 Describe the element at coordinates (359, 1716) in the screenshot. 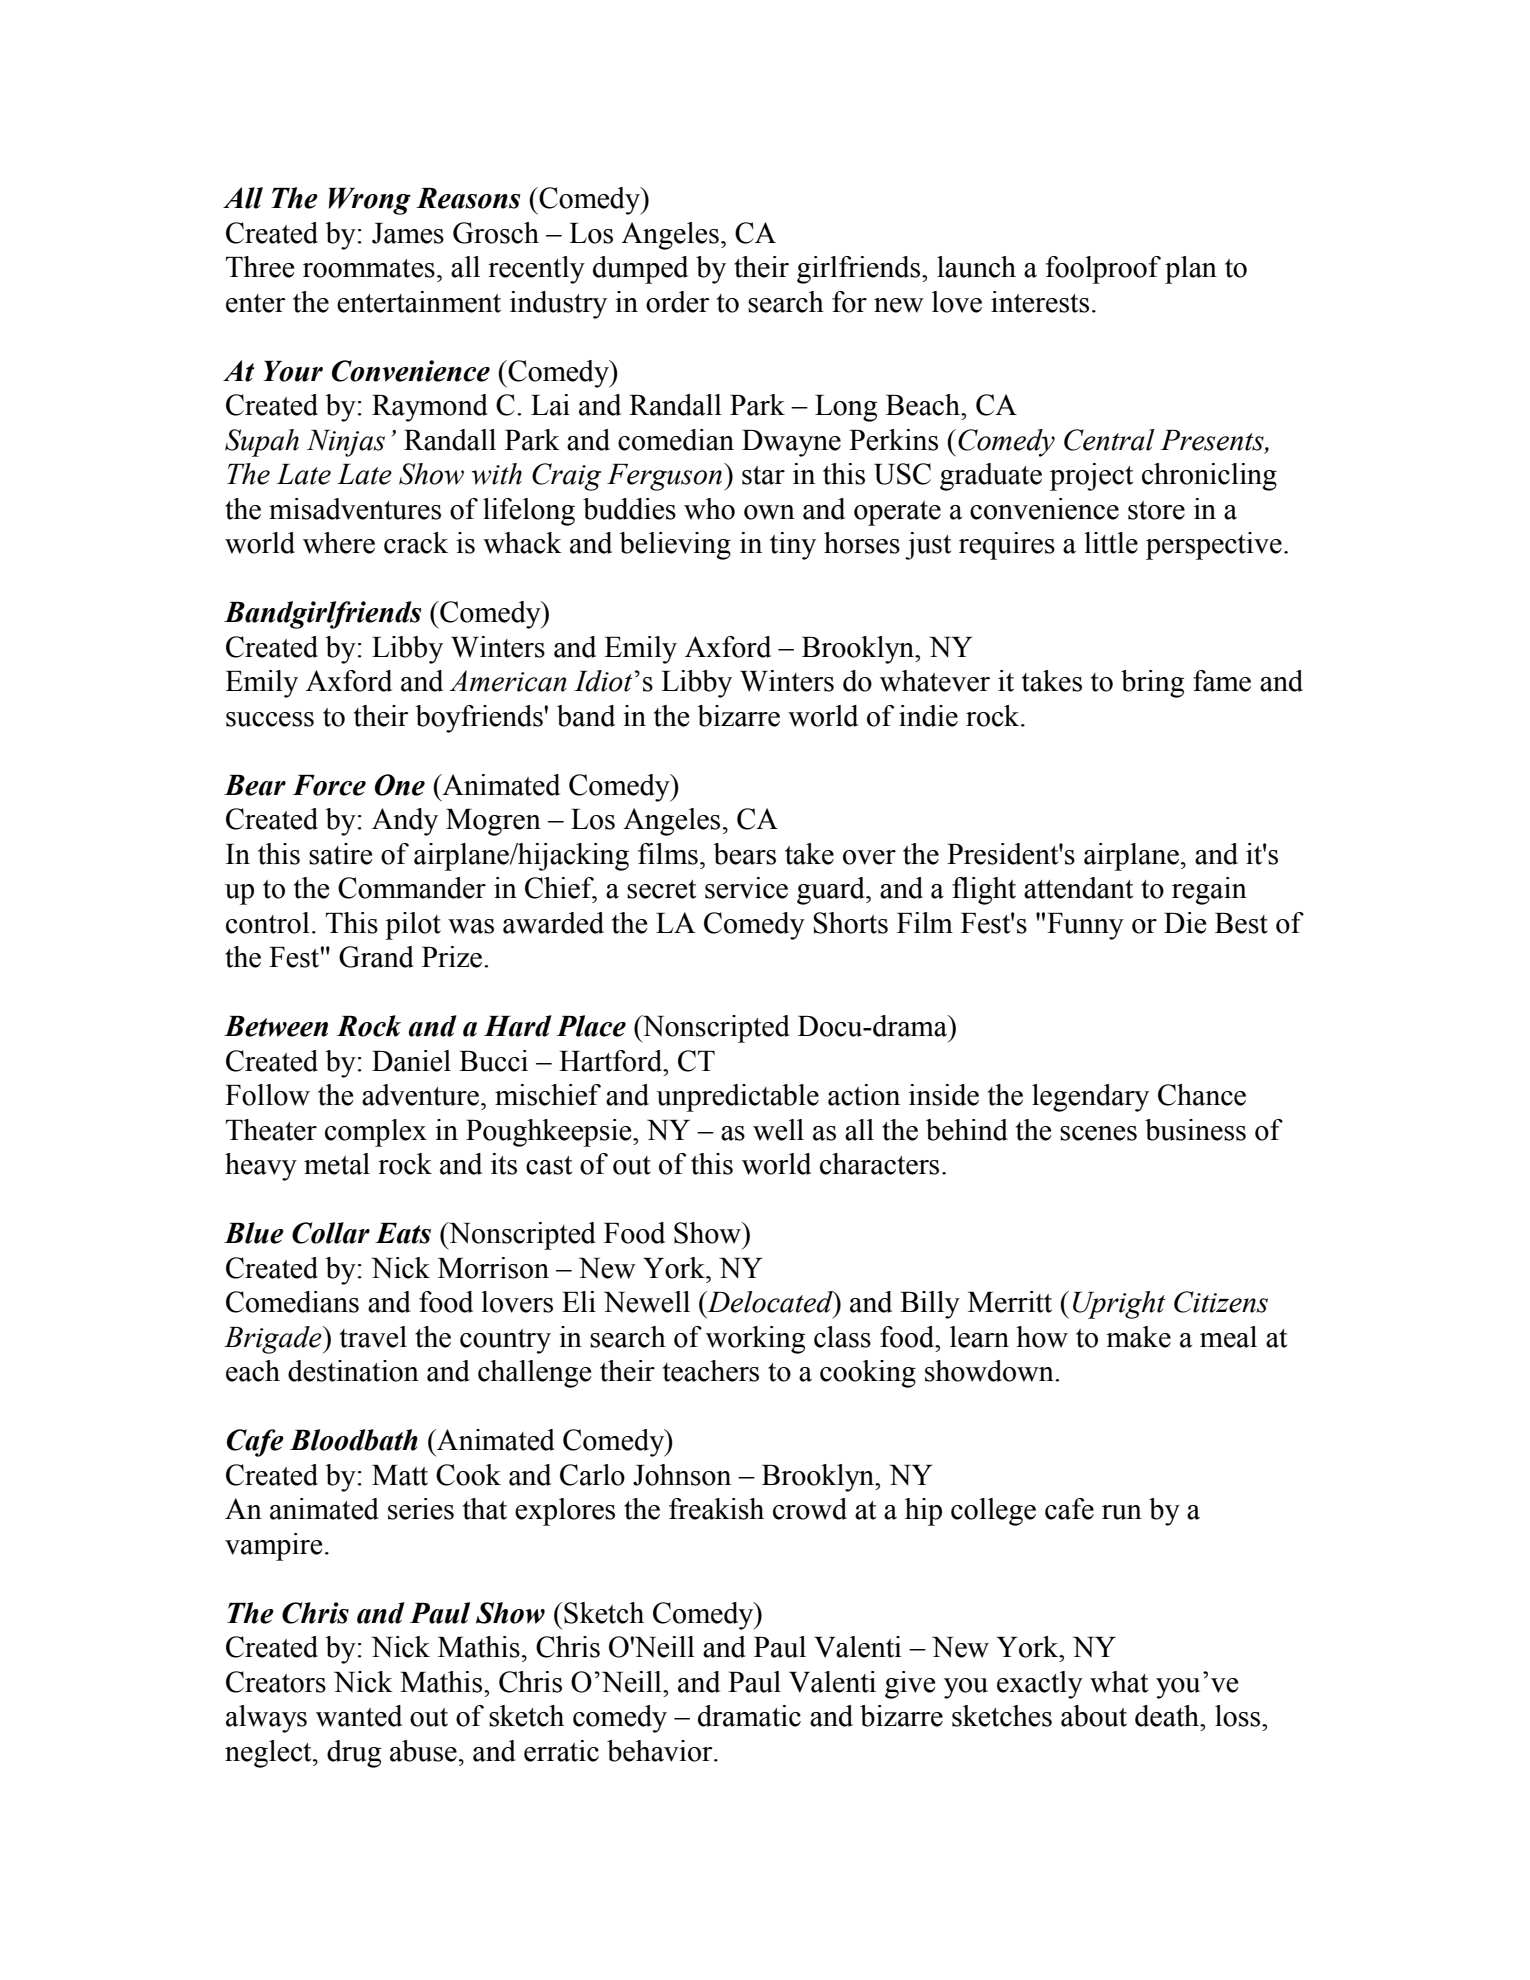

I see `wanted` at that location.
